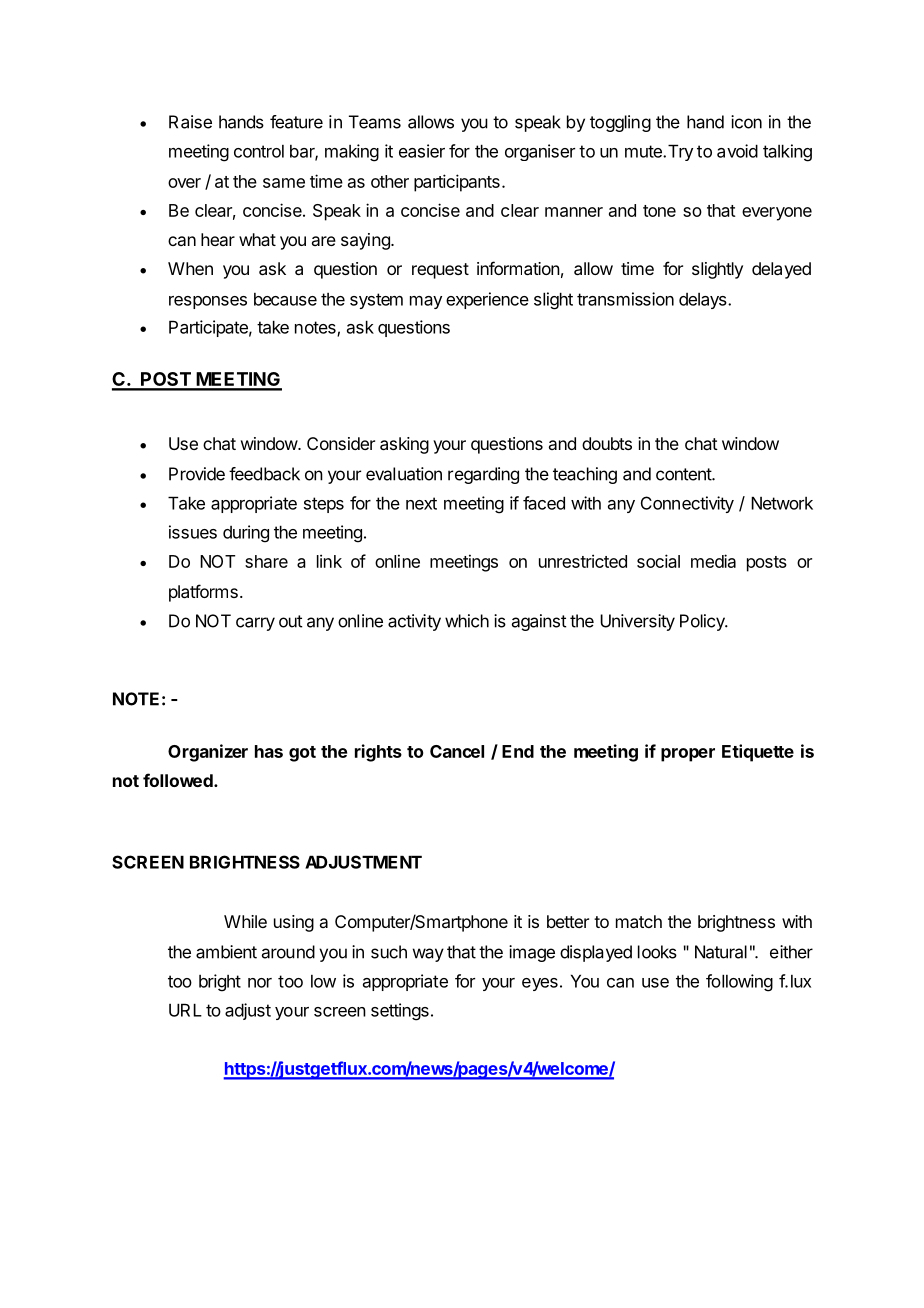 This image has width=924, height=1308. I want to click on organiser, so click(540, 152).
